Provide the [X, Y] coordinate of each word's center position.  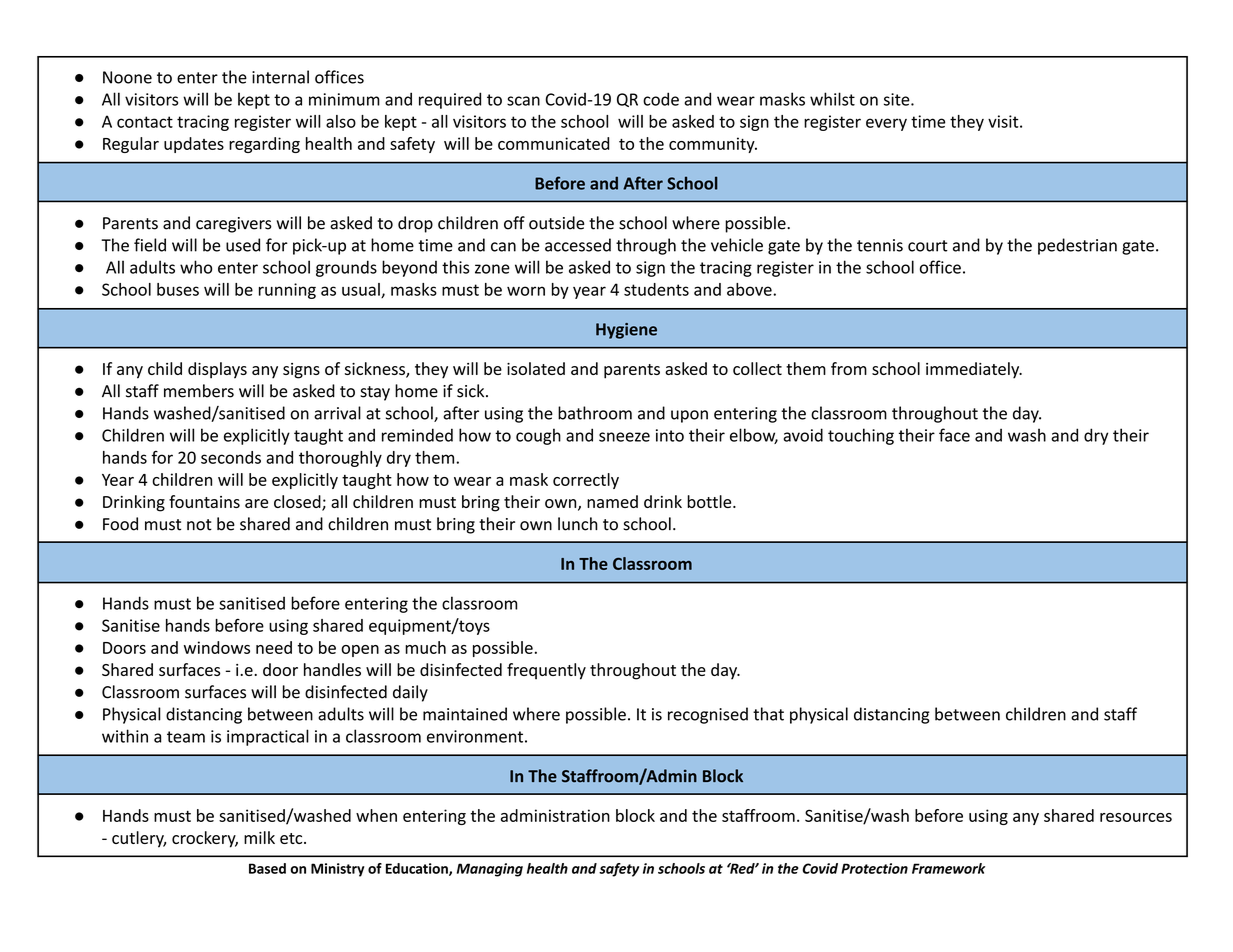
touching [861, 436]
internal [280, 77]
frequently [546, 671]
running [287, 291]
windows [217, 647]
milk [259, 837]
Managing [490, 870]
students [656, 289]
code [661, 99]
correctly [586, 481]
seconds [231, 457]
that [768, 714]
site [898, 99]
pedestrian [1077, 246]
